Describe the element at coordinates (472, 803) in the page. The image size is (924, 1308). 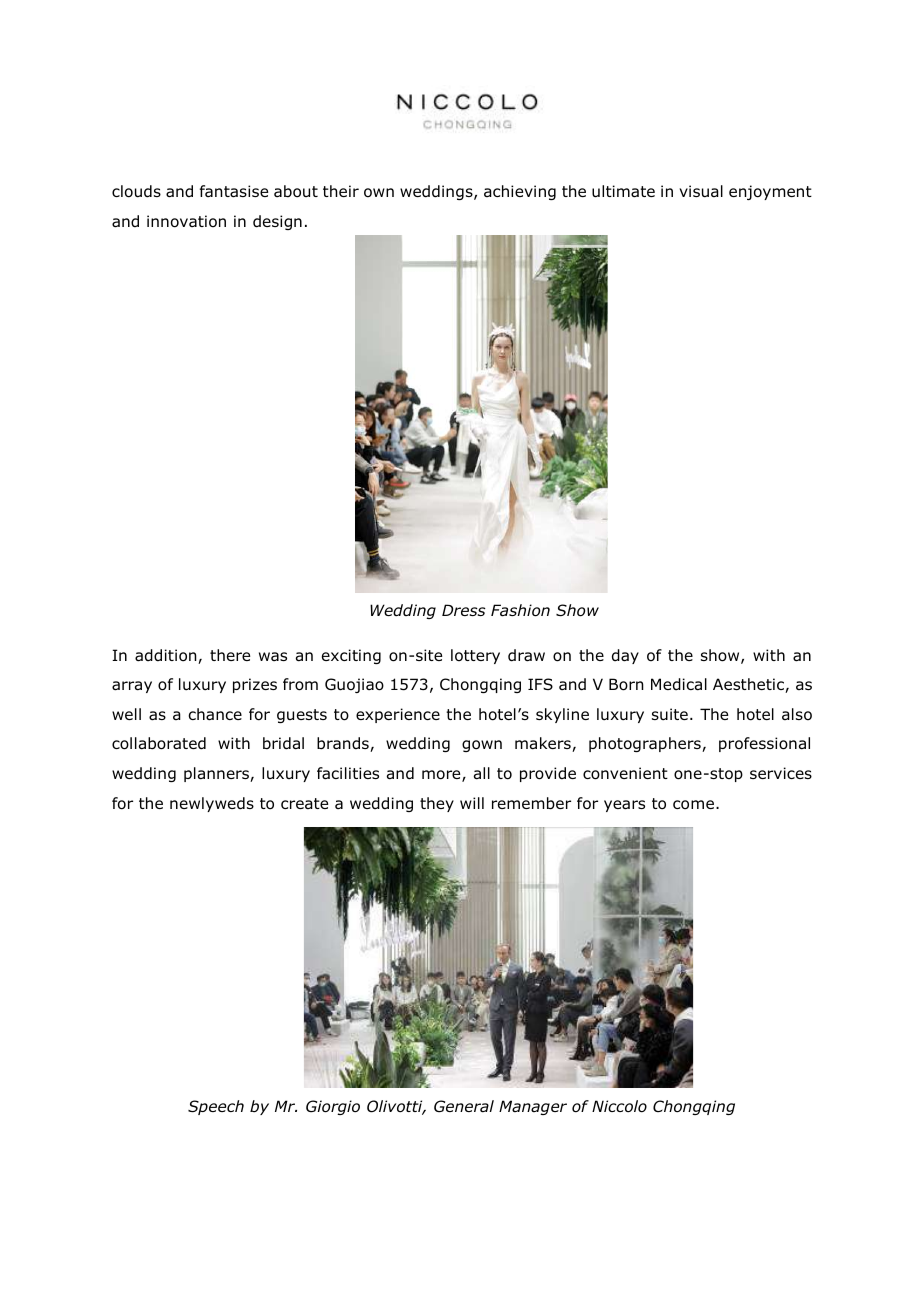
I see `will` at that location.
